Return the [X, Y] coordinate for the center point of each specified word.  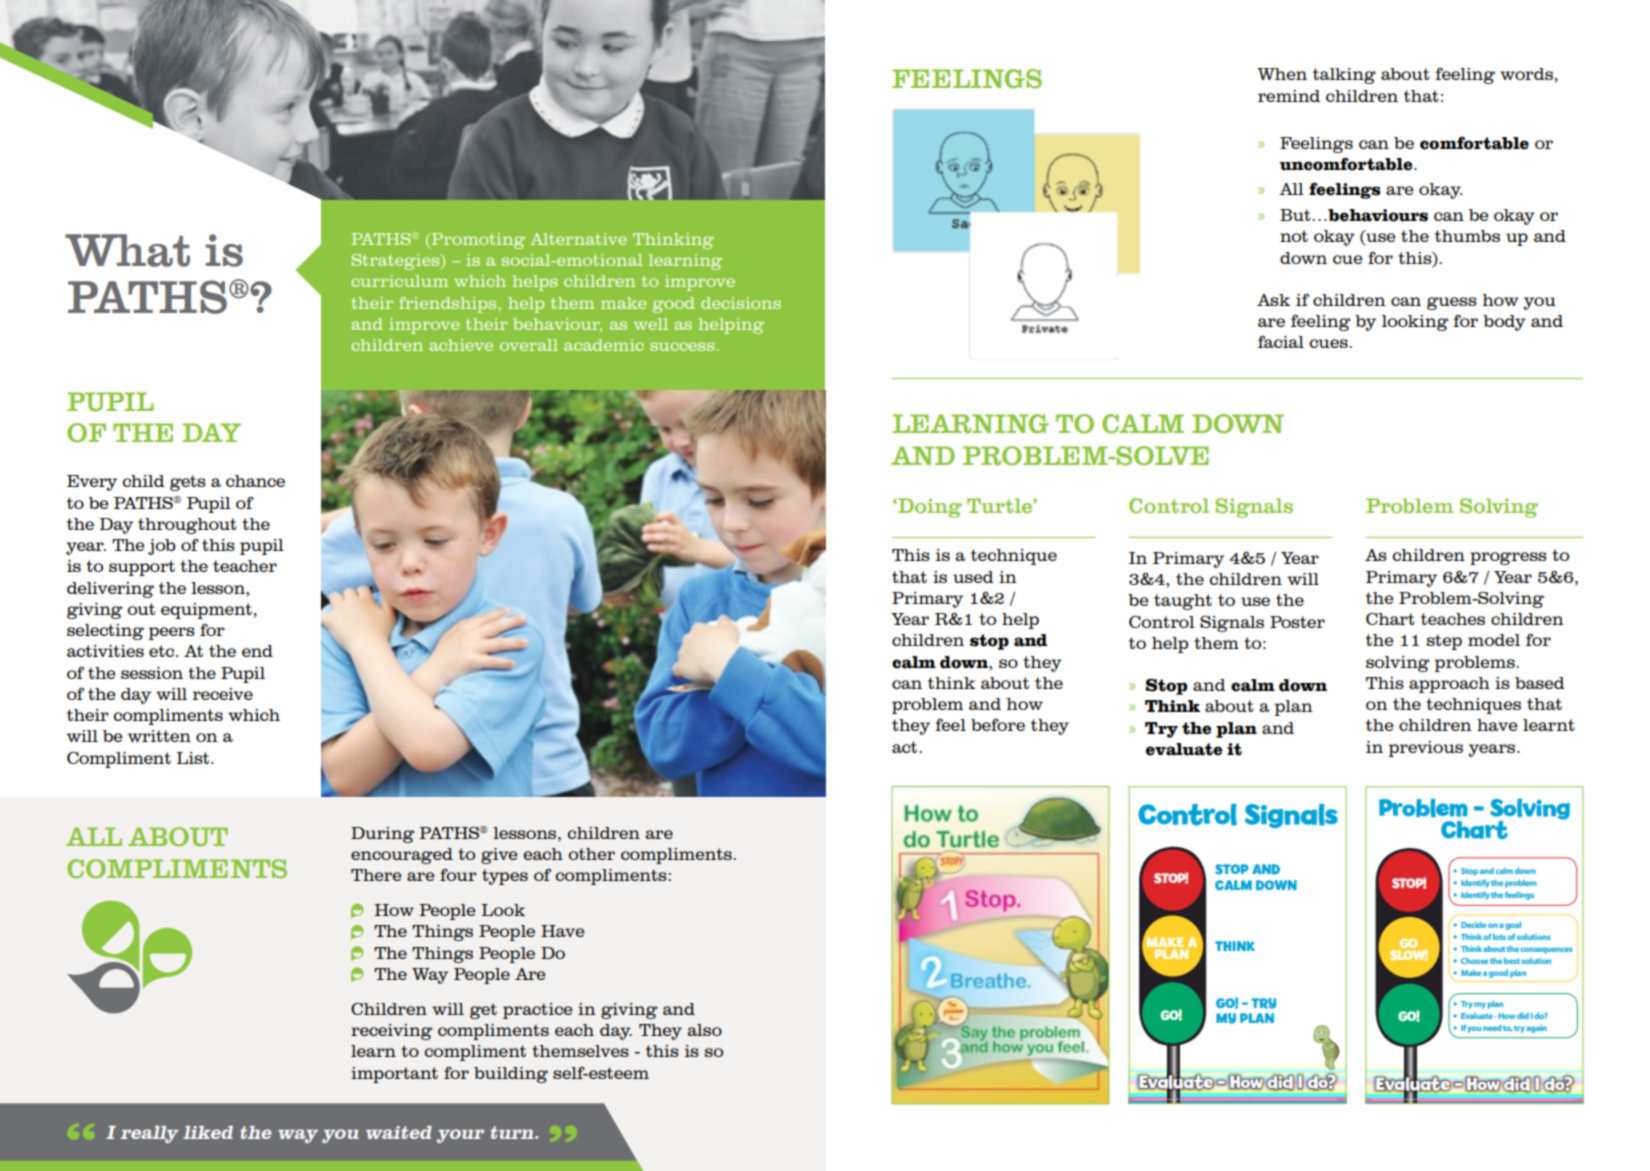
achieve [461, 345]
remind [1289, 96]
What [127, 250]
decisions [741, 303]
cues [1329, 343]
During [382, 835]
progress [1508, 558]
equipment [206, 611]
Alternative [578, 239]
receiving [391, 1032]
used [973, 577]
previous [1425, 749]
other [591, 854]
